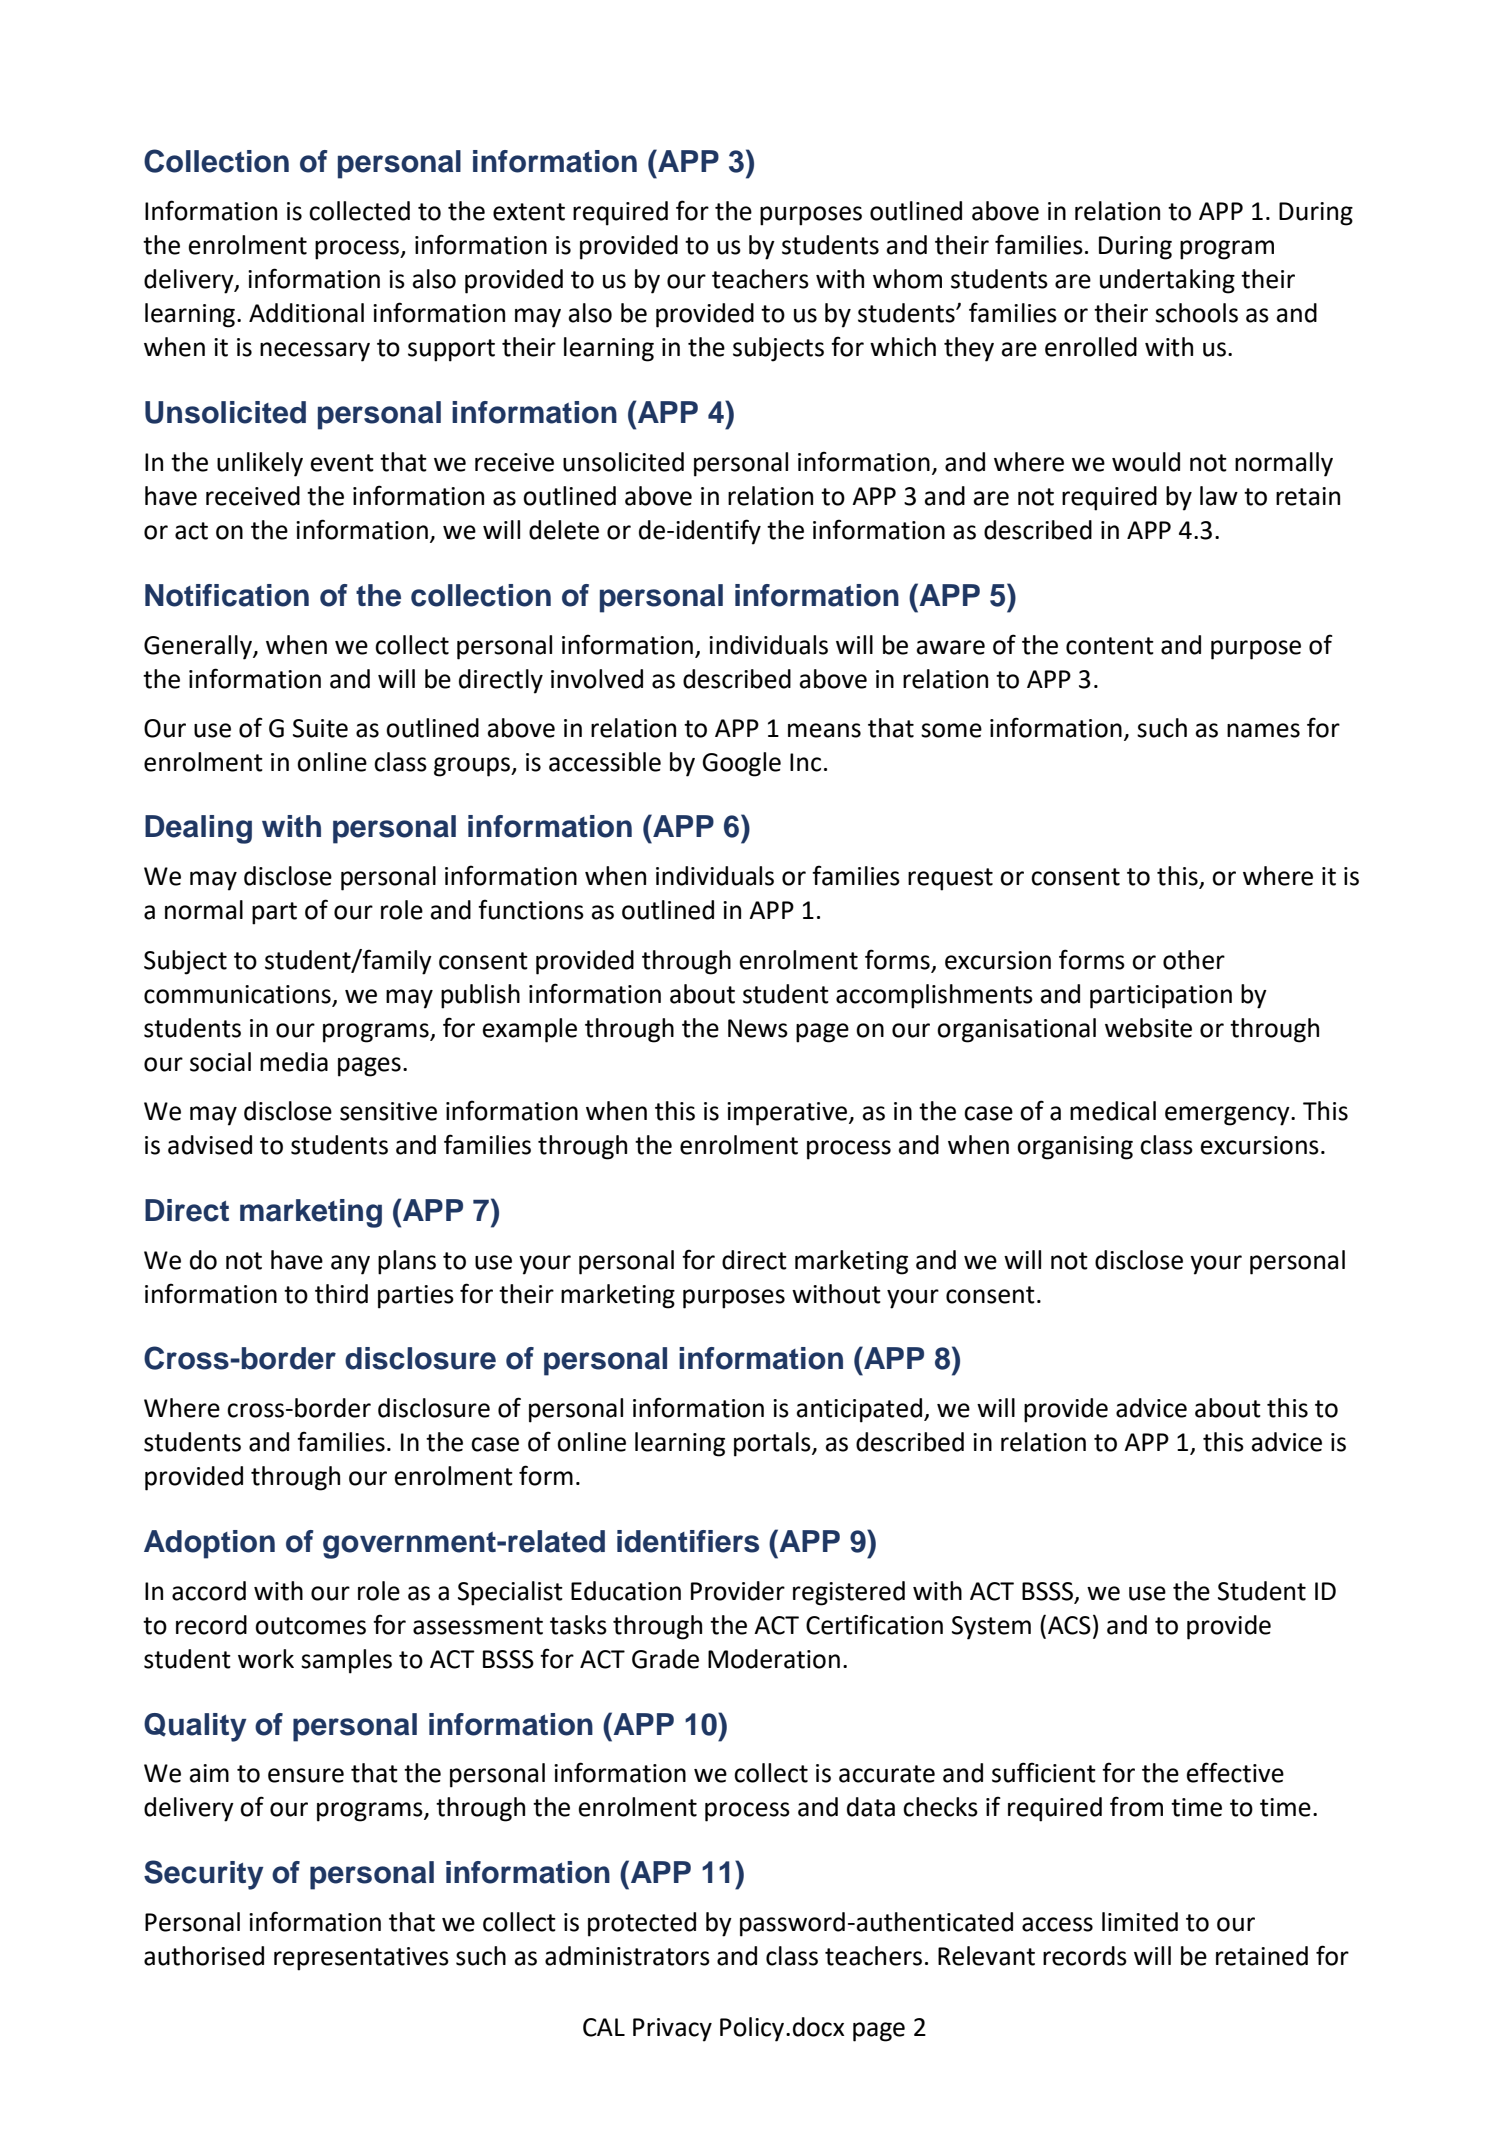 The image size is (1509, 2133). Describe the element at coordinates (1069, 1625) in the screenshot. I see `ACS` at that location.
